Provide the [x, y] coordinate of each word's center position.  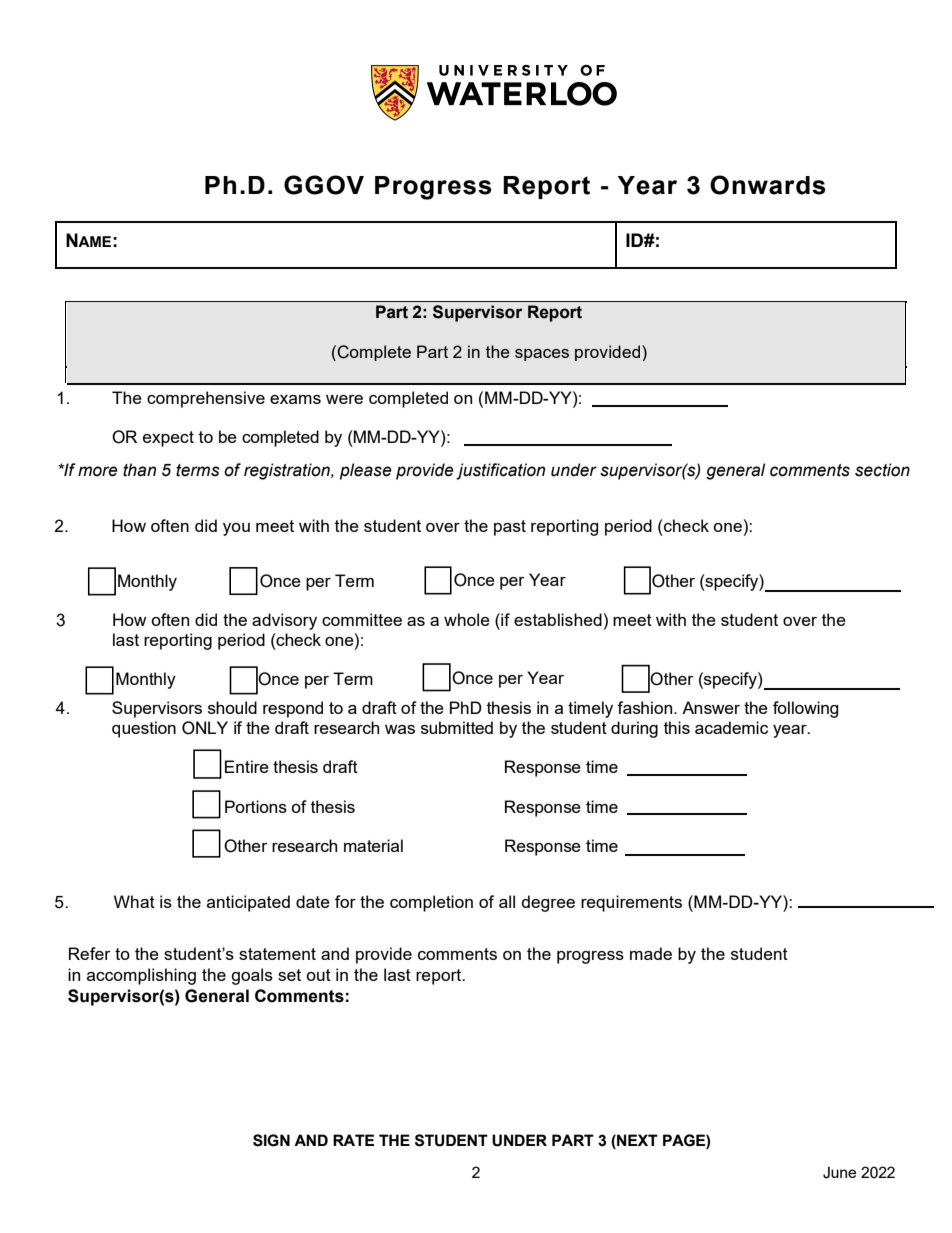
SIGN [271, 1140]
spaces [542, 355]
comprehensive [206, 399]
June [839, 1172]
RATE [353, 1140]
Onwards [767, 185]
